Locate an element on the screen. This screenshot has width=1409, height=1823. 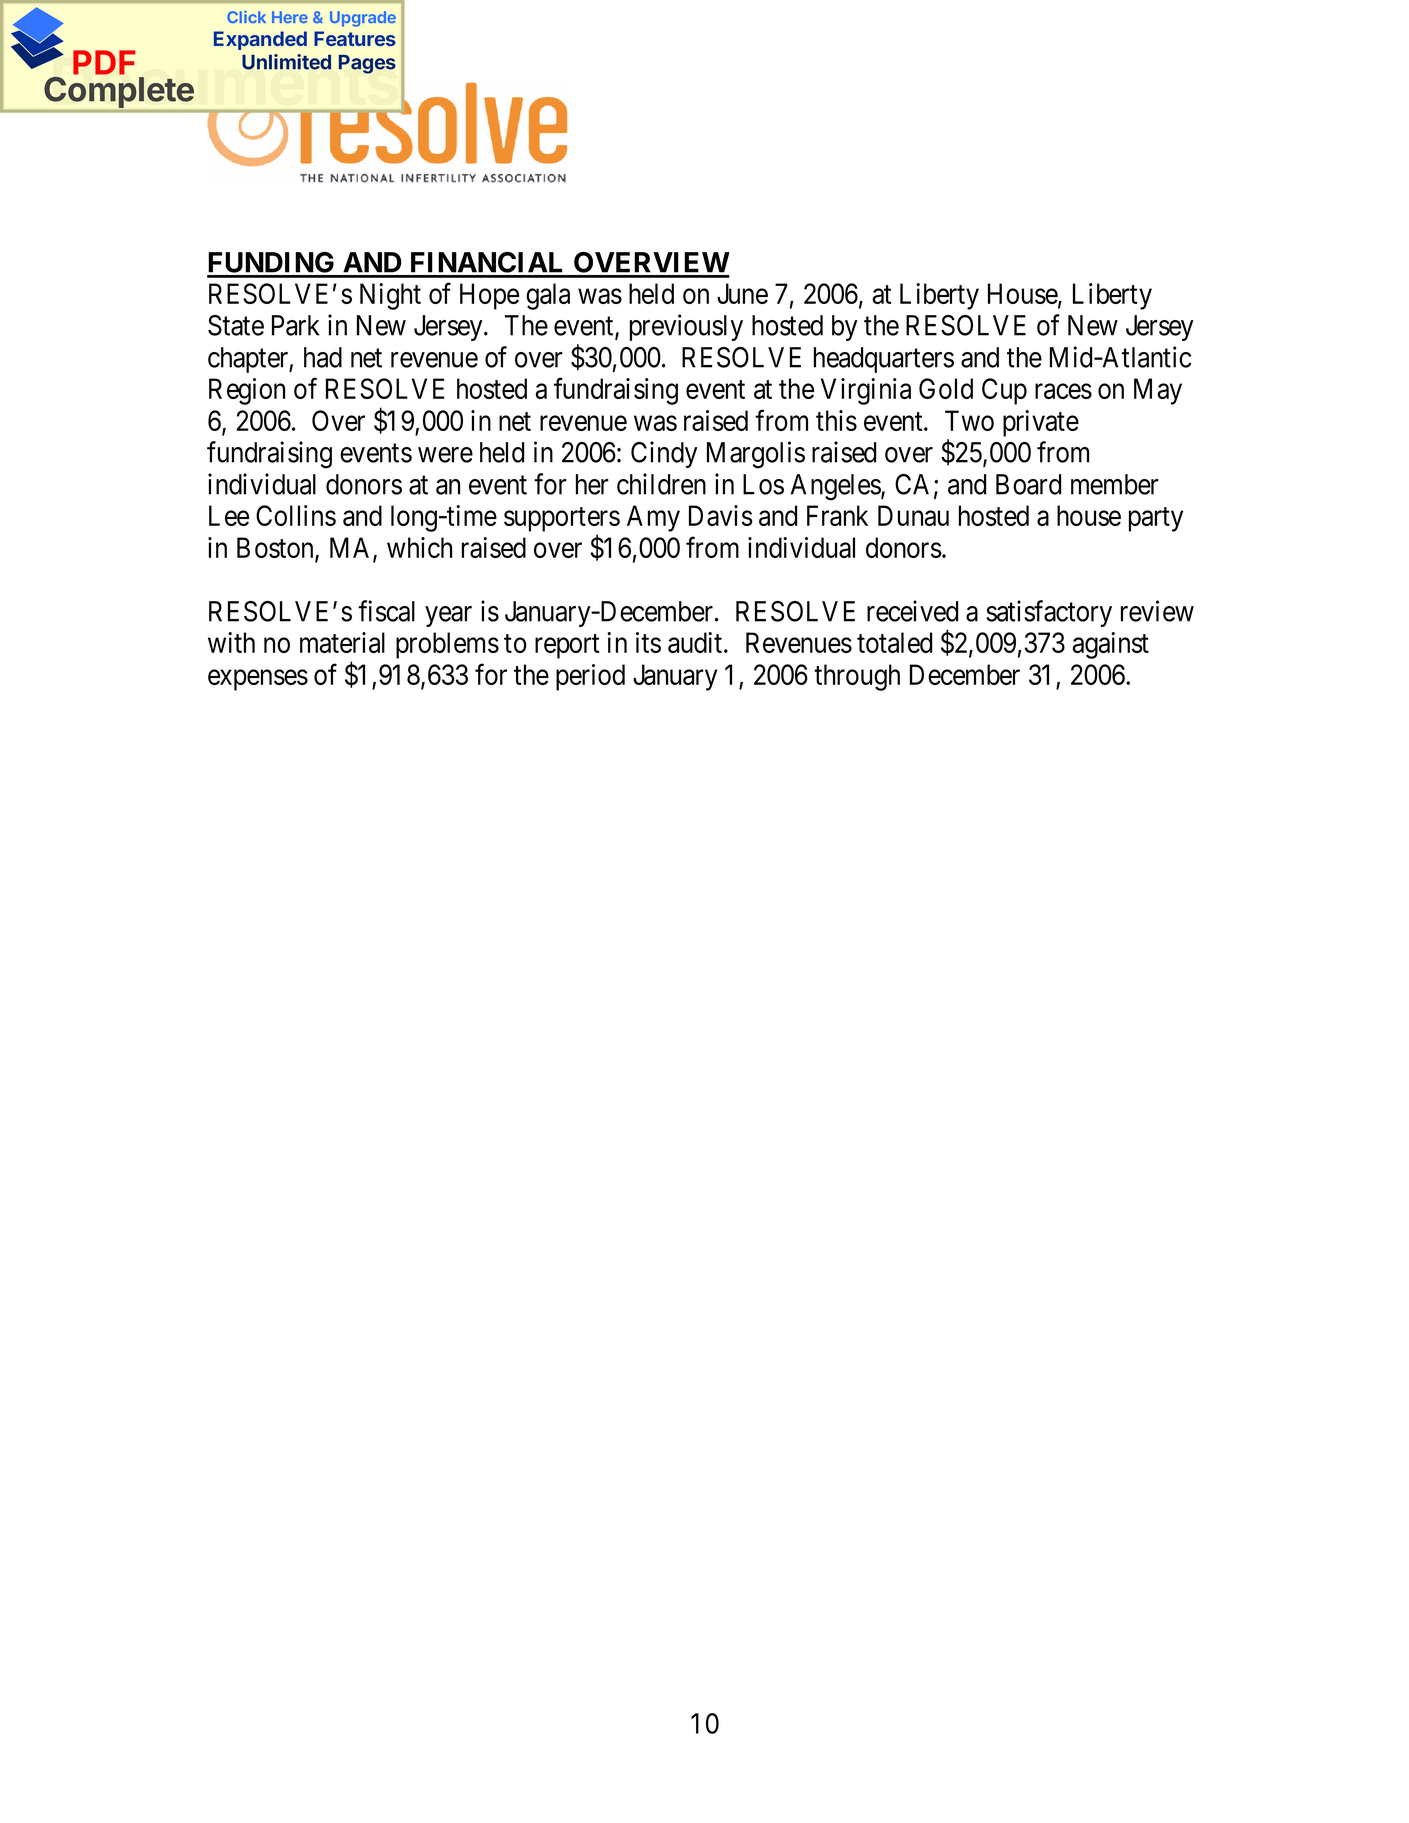
June is located at coordinates (742, 293).
